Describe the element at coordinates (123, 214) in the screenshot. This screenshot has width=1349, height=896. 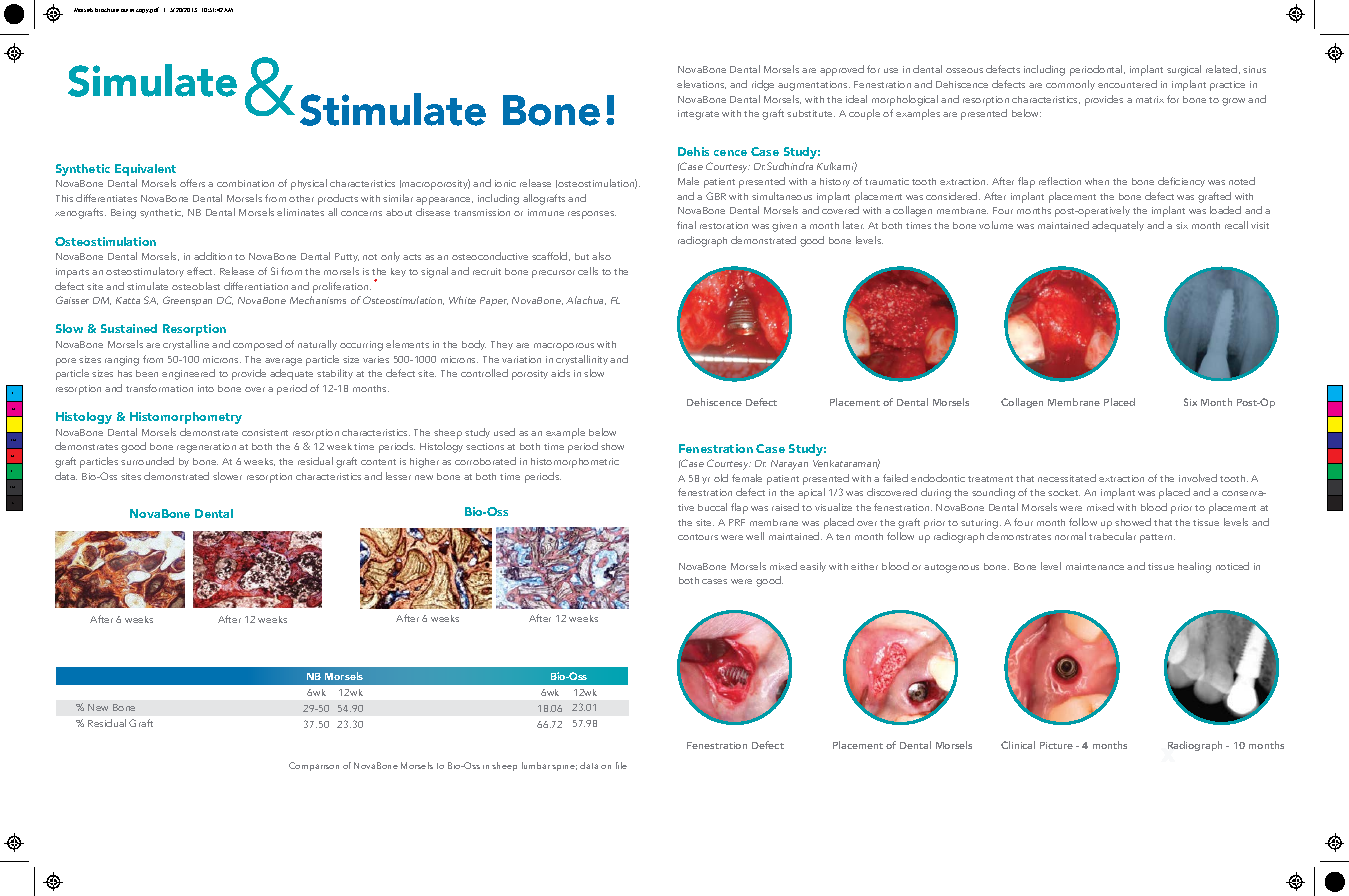
I see `Being` at that location.
